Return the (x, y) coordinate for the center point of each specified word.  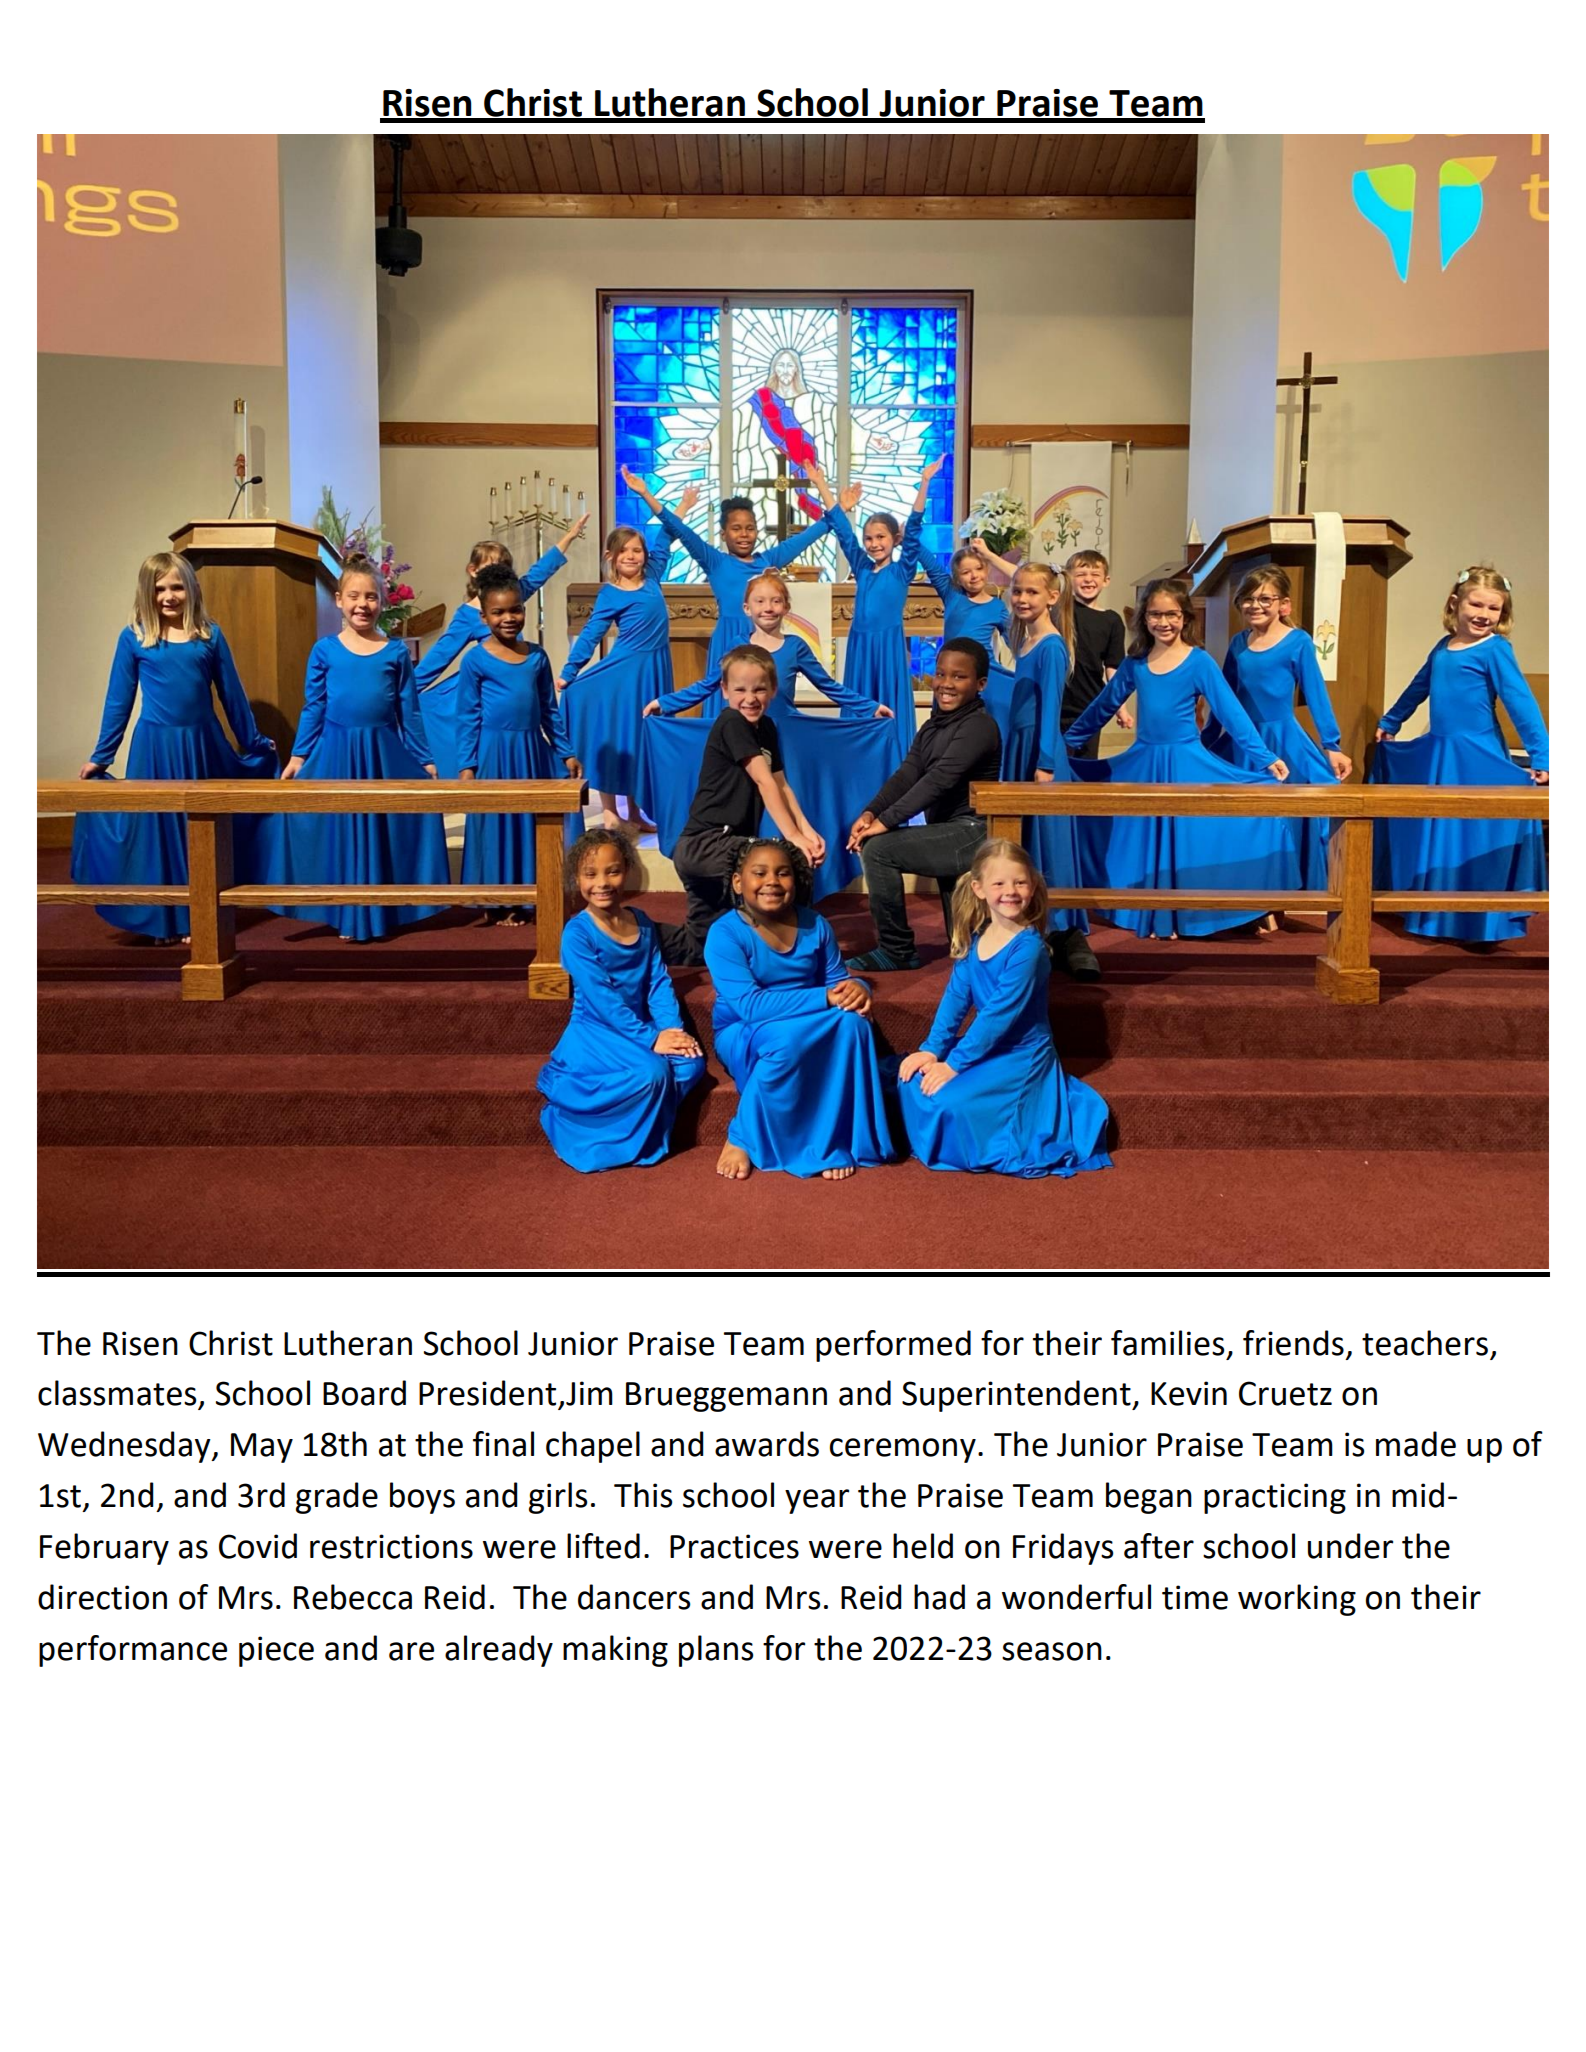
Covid (258, 1546)
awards (767, 1444)
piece (276, 1651)
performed (893, 1346)
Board (364, 1393)
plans (716, 1651)
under (1350, 1546)
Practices (734, 1546)
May (262, 1448)
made (1416, 1444)
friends (1293, 1343)
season (1052, 1651)
